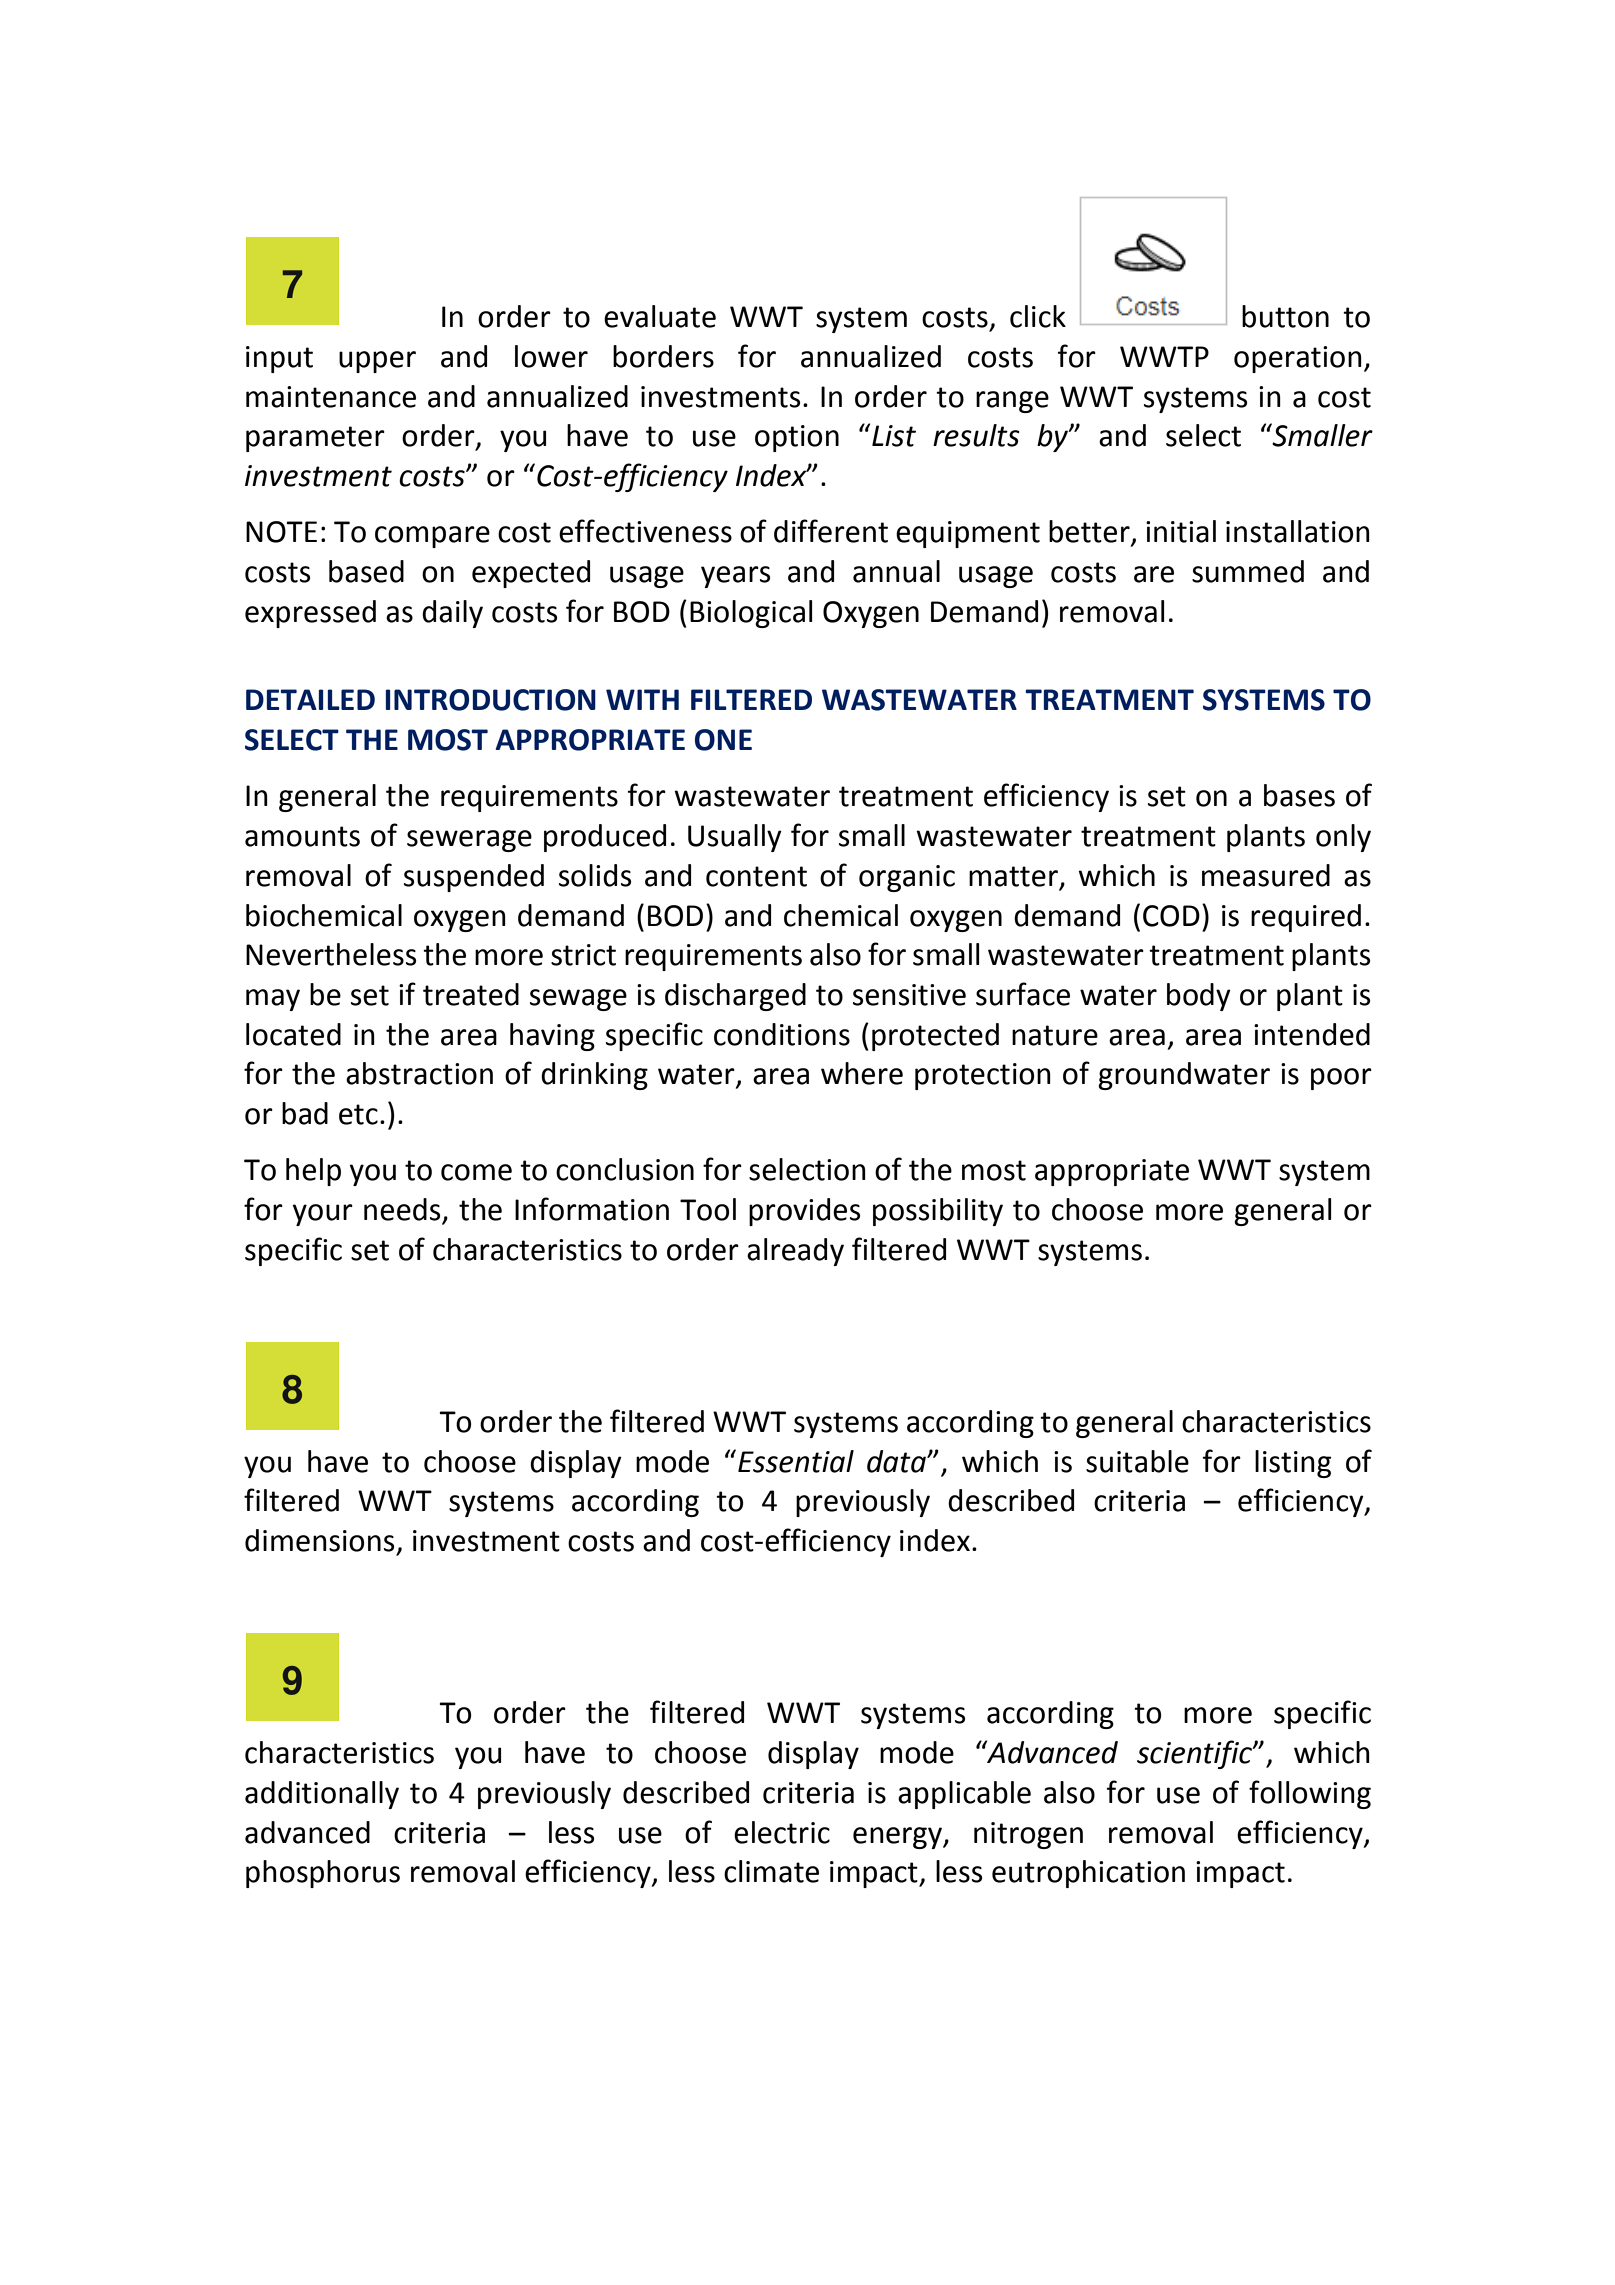 This page has width=1615, height=2285. What do you see at coordinates (1312, 1034) in the page?
I see `intended` at bounding box center [1312, 1034].
